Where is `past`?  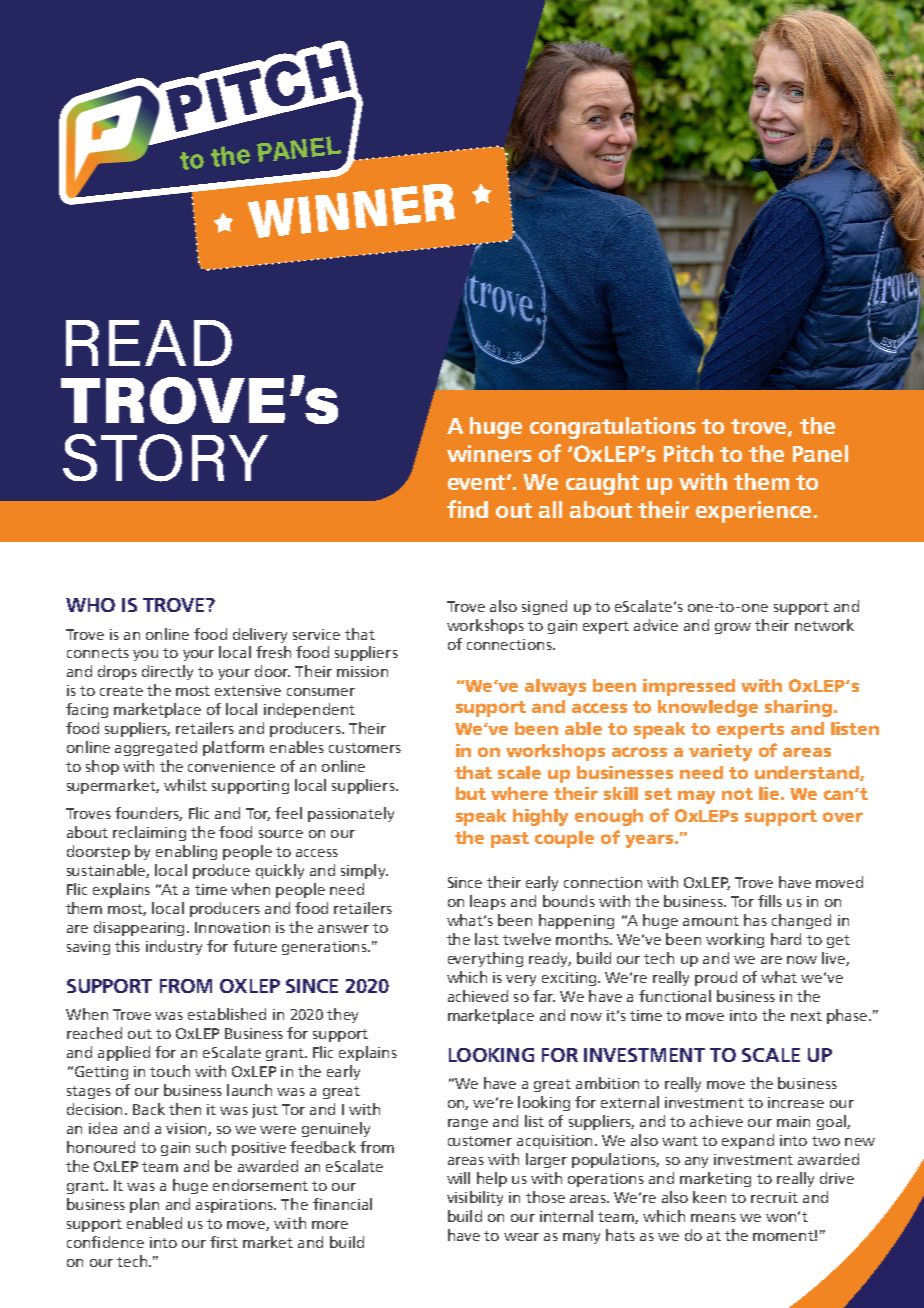 past is located at coordinates (510, 840).
